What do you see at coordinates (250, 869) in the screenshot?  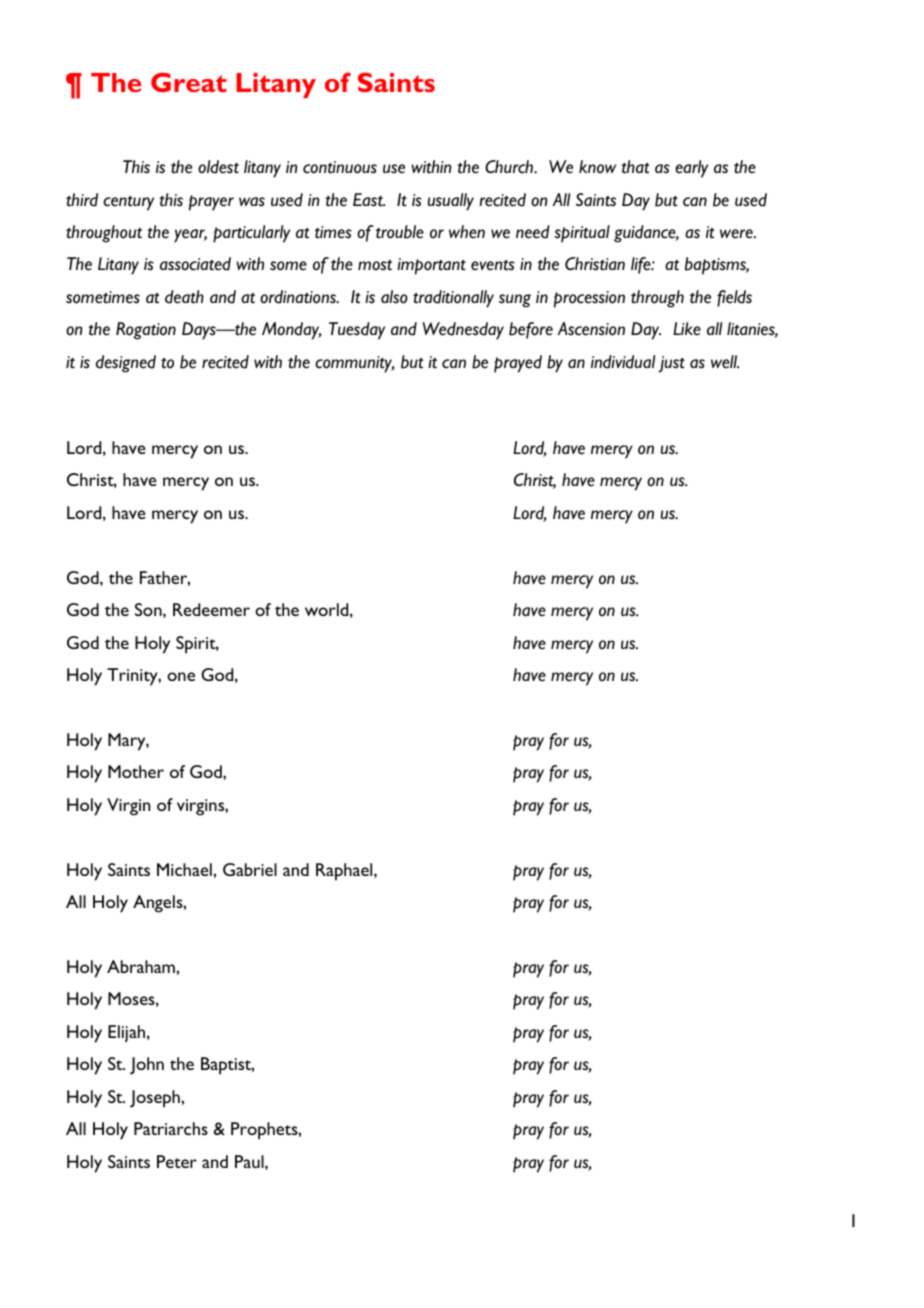 I see `Gabriel` at bounding box center [250, 869].
